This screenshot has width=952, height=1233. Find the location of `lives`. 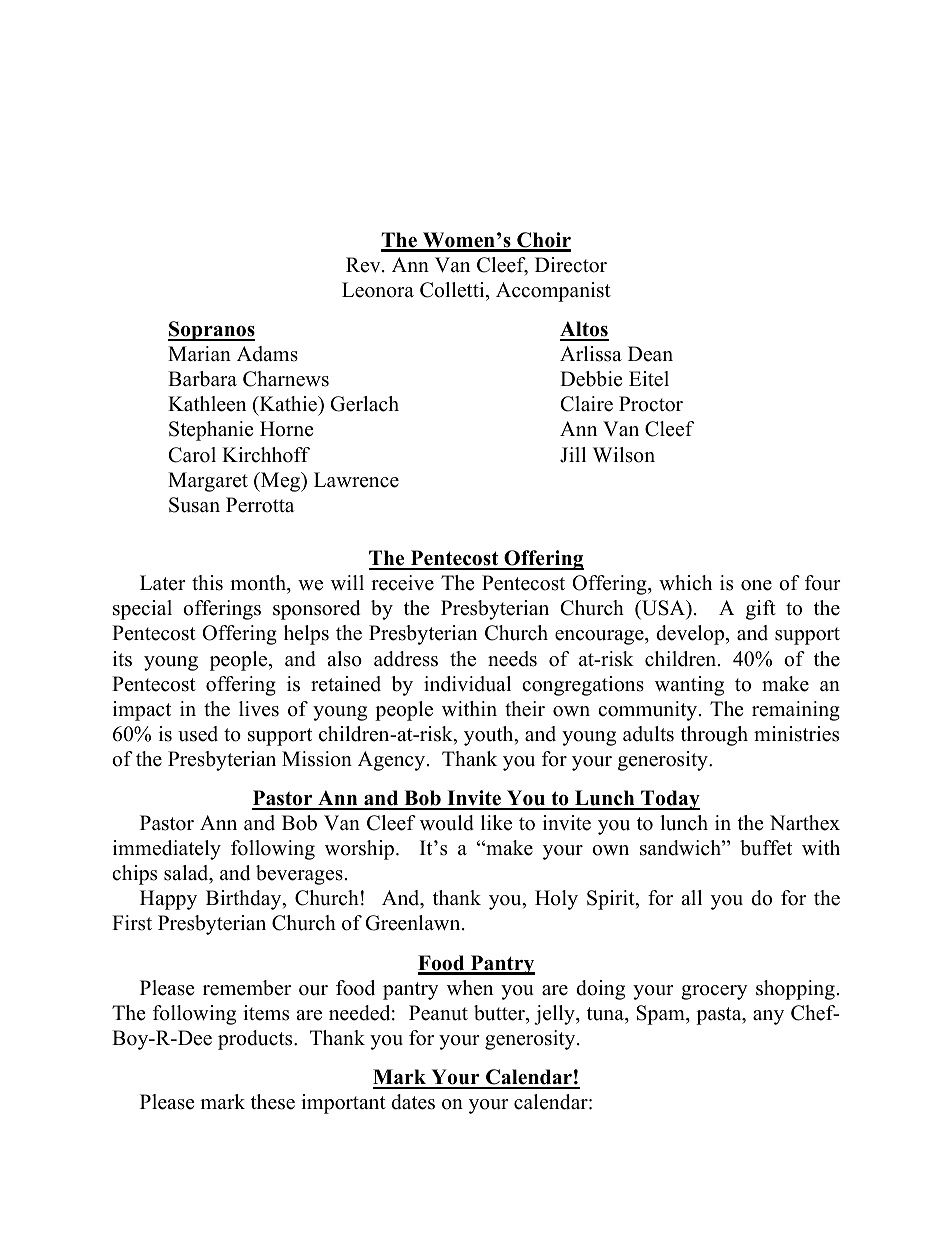

lives is located at coordinates (259, 709).
